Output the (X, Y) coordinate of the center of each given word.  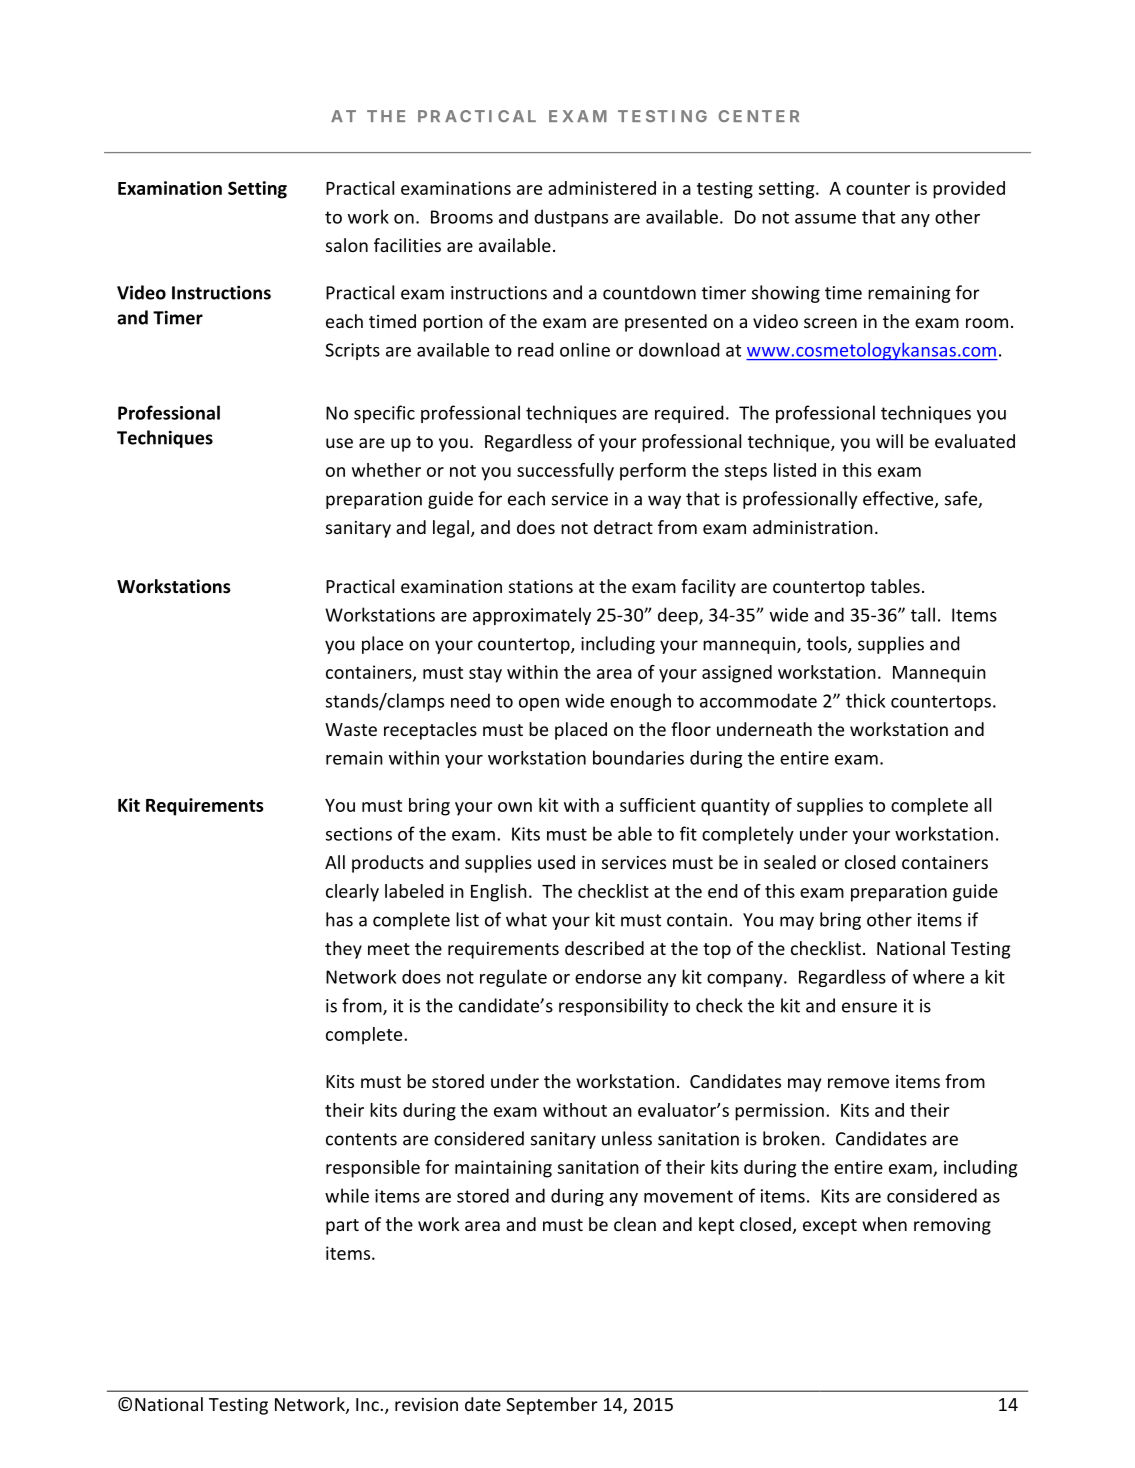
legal (451, 529)
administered (602, 188)
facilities (407, 245)
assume (825, 219)
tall (923, 614)
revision (426, 1404)
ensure (869, 1007)
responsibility (614, 1007)
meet (389, 949)
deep (679, 616)
